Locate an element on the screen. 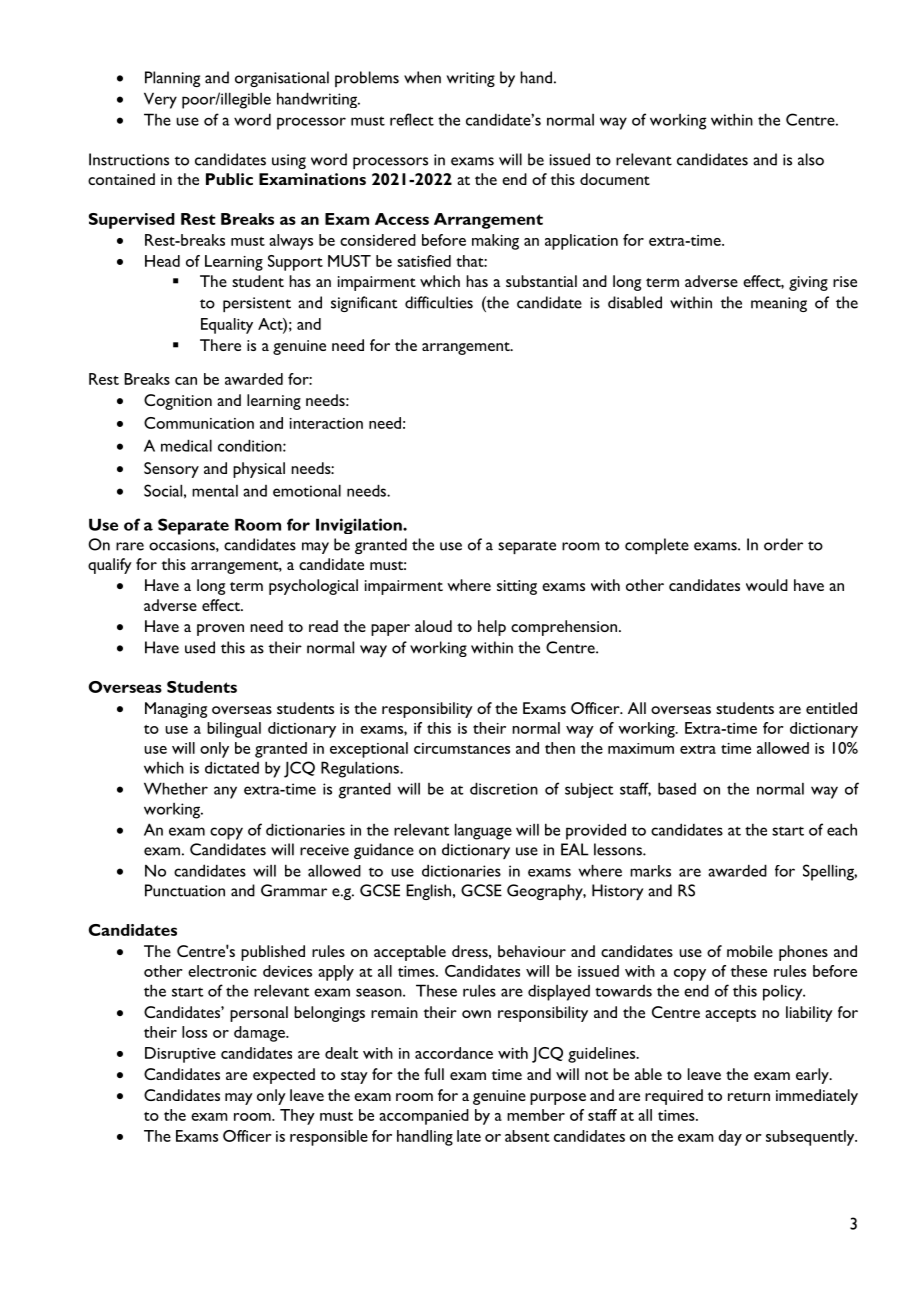 The height and width of the screenshot is (1308, 924). also is located at coordinates (811, 159).
